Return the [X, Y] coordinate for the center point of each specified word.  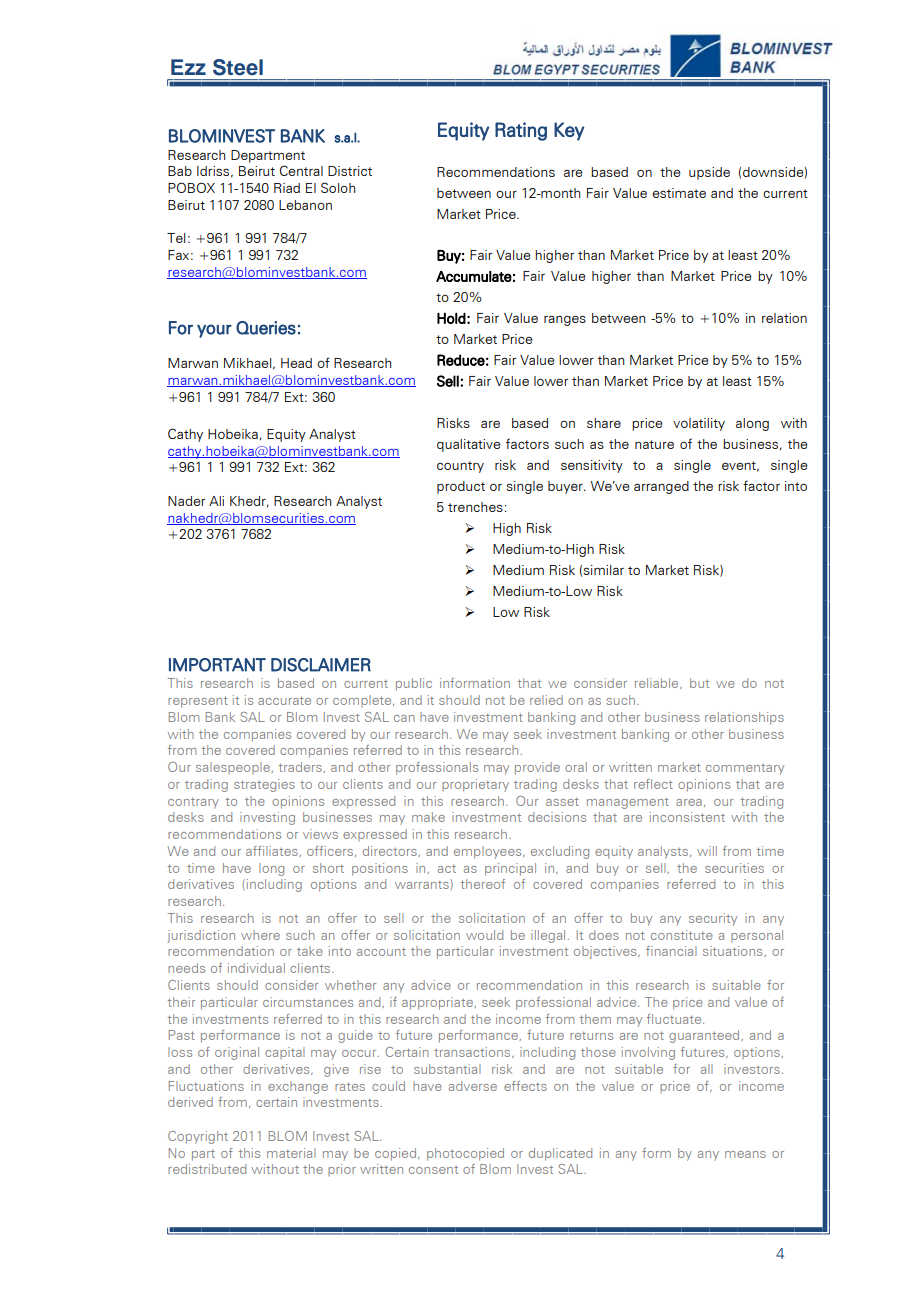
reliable [658, 683]
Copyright [198, 1137]
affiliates [273, 851]
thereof [483, 884]
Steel [238, 67]
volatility [699, 424]
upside [709, 173]
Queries [266, 328]
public [414, 684]
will [707, 851]
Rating [521, 131]
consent [433, 1170]
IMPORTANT [217, 665]
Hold [451, 318]
